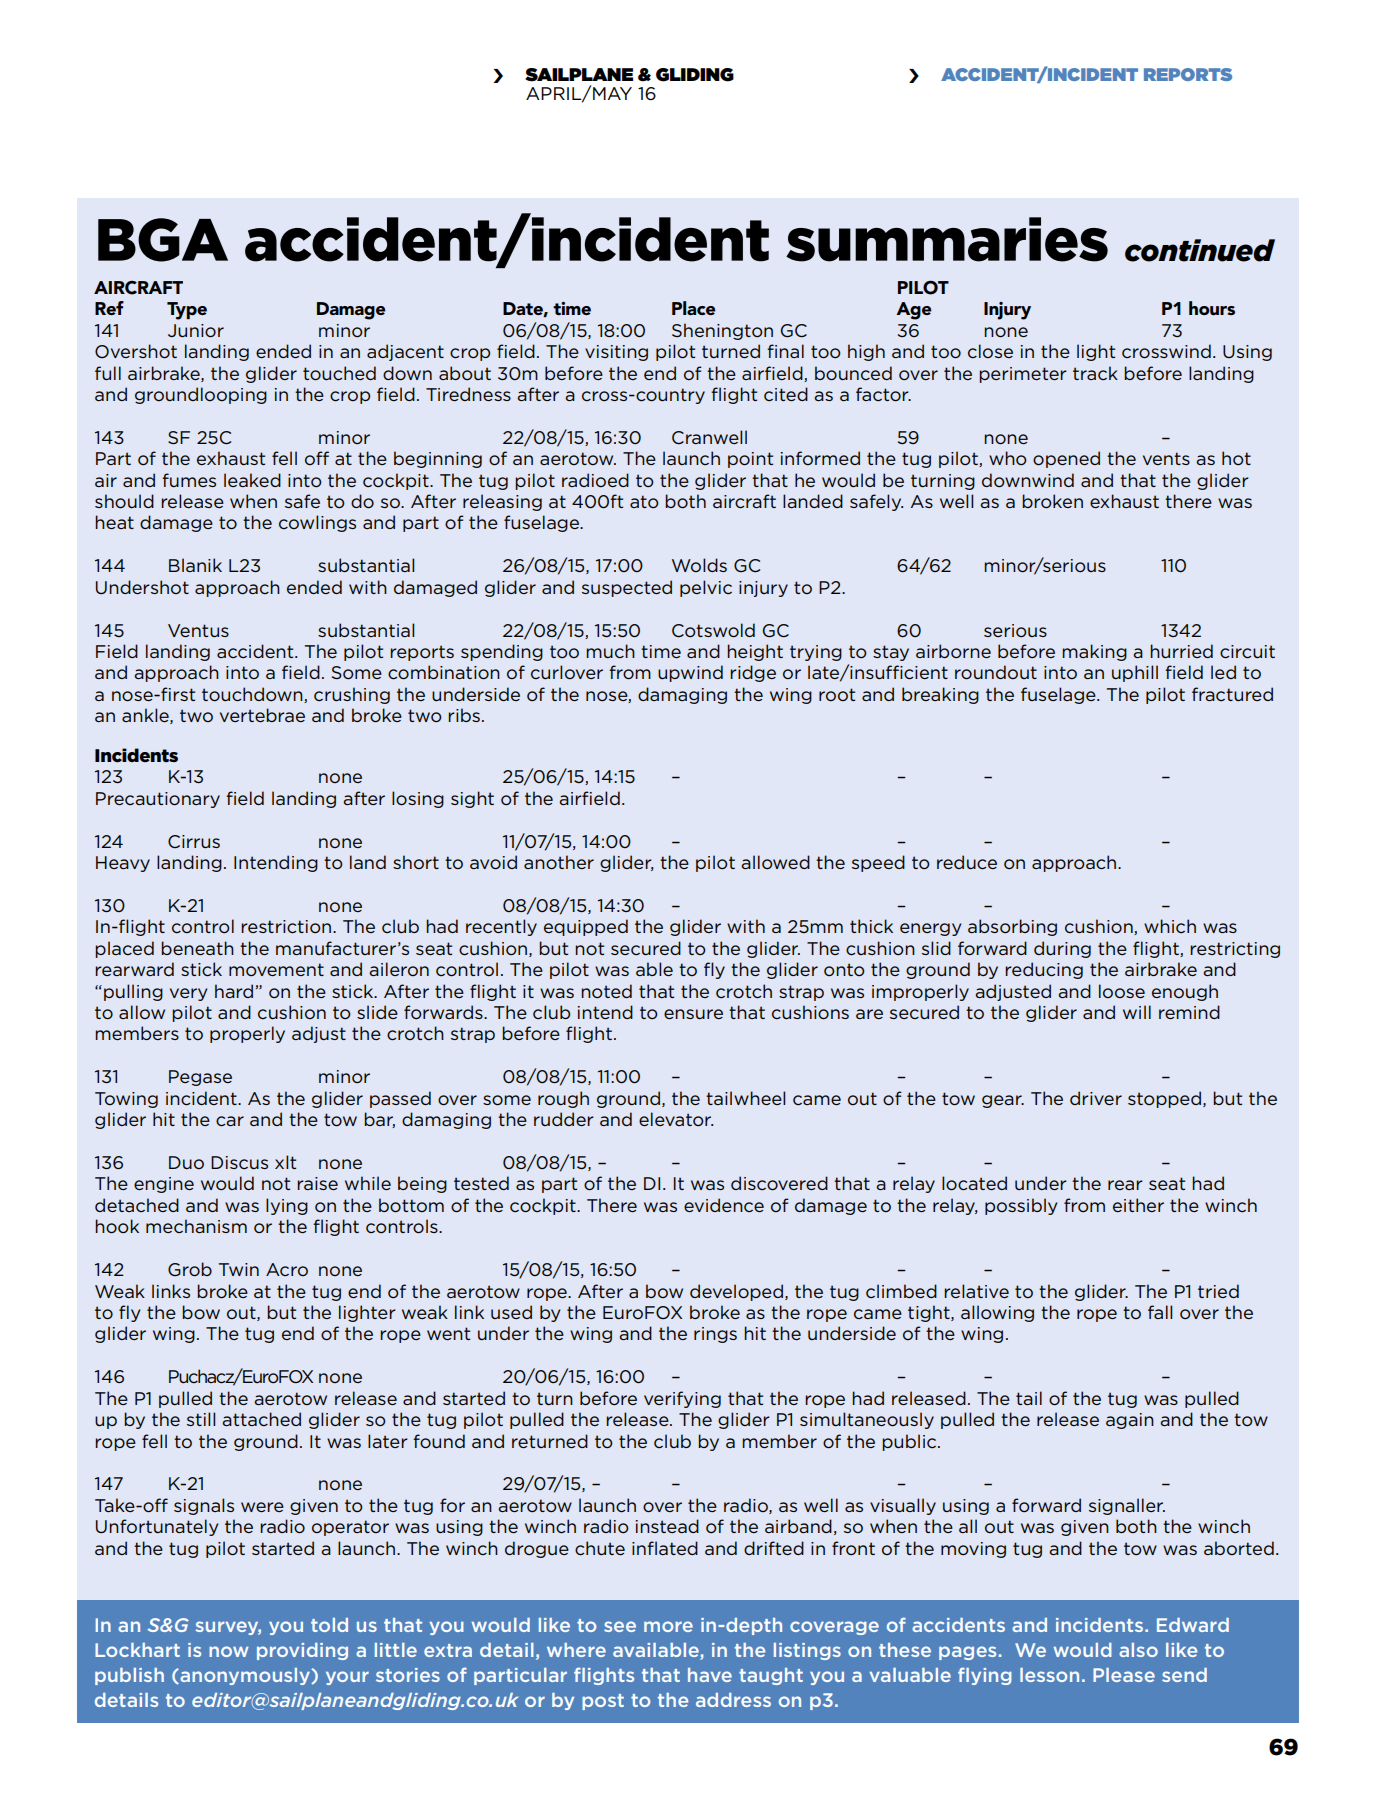 The image size is (1389, 1809). I want to click on continued, so click(1200, 250).
